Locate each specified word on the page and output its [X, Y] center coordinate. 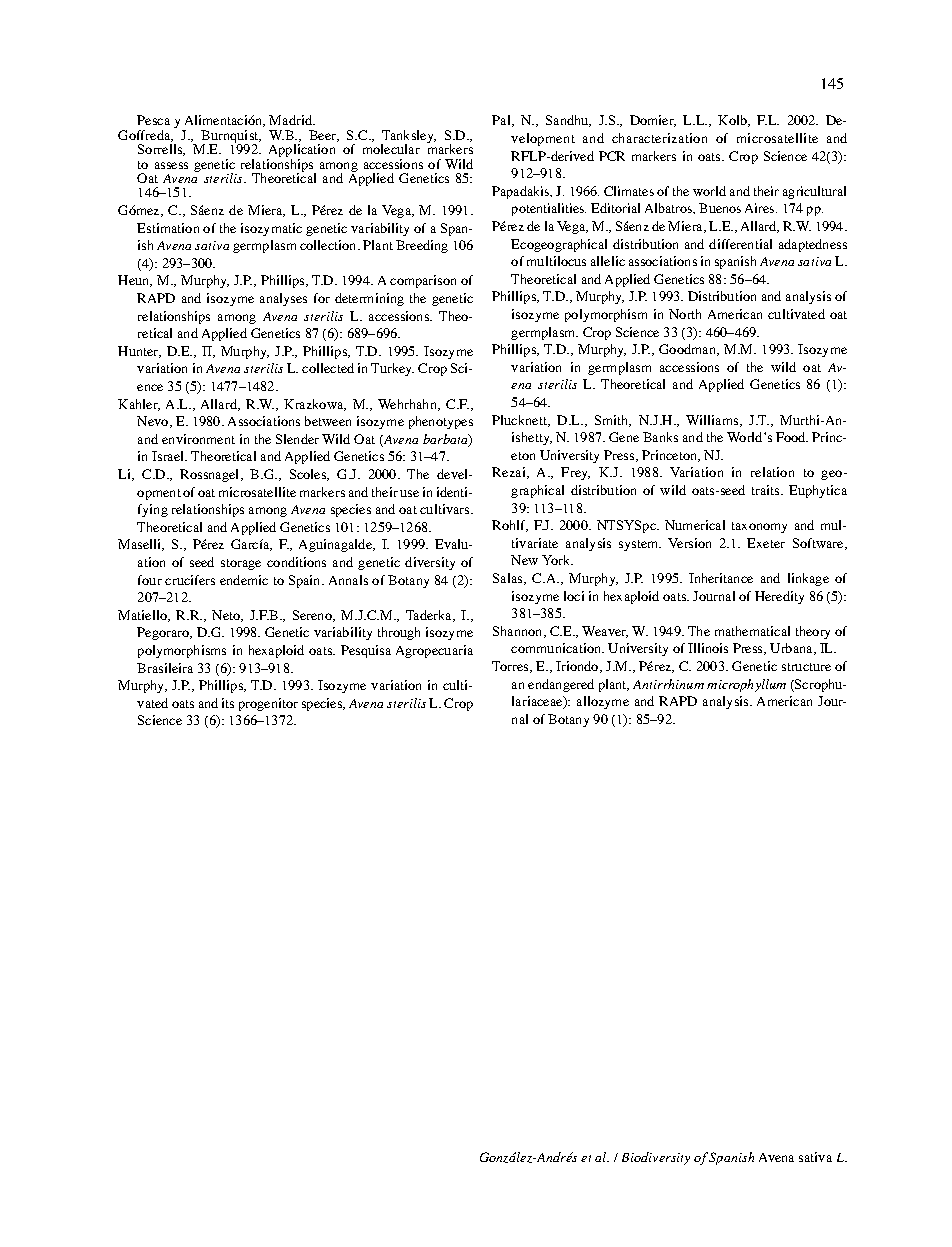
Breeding [422, 246]
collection [329, 245]
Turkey [392, 369]
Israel [169, 456]
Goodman [689, 350]
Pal [502, 121]
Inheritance [721, 578]
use [409, 493]
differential [740, 244]
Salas [509, 579]
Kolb [733, 121]
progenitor [268, 704]
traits [767, 490]
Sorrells [161, 150]
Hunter [139, 352]
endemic [244, 580]
